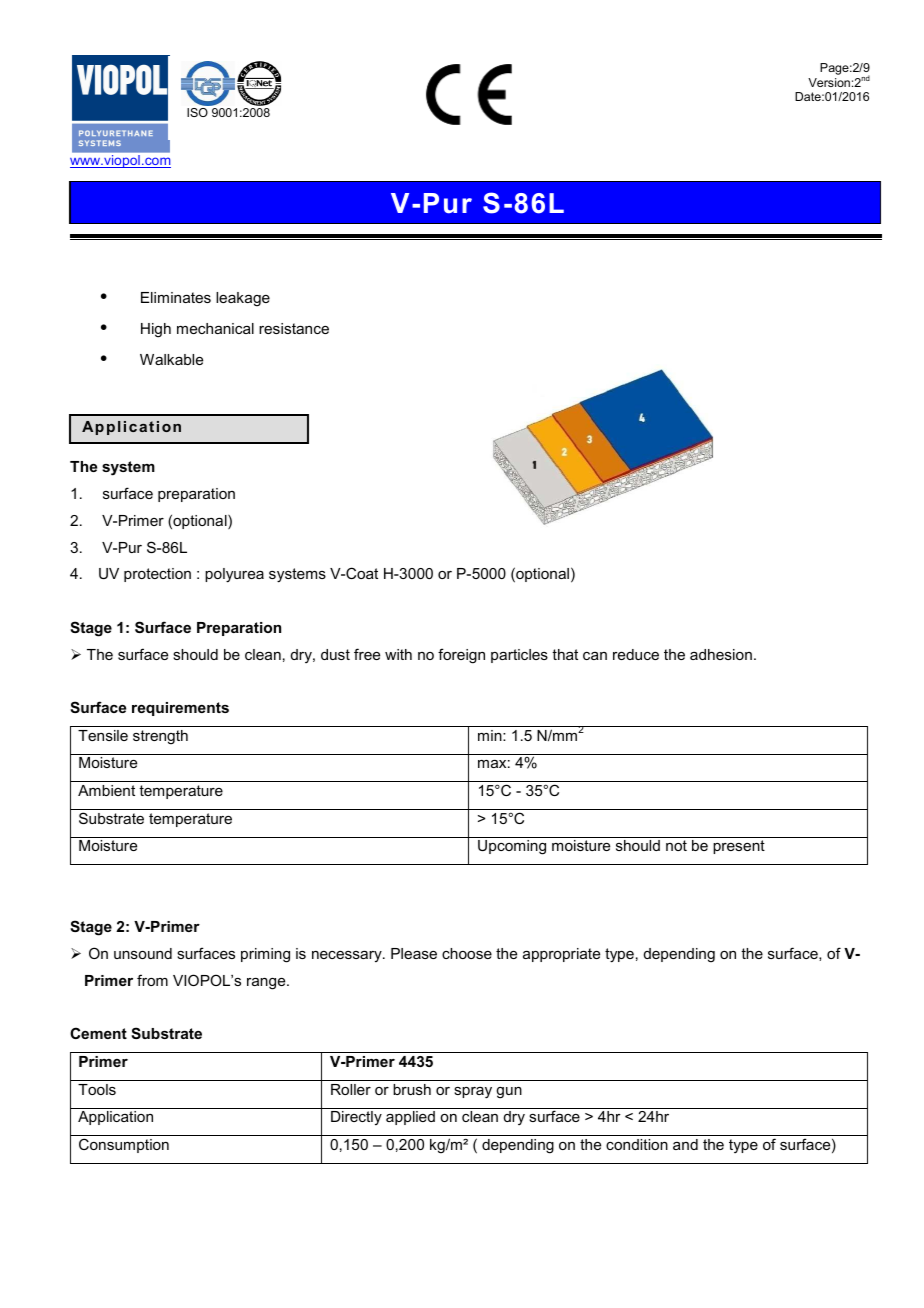  What do you see at coordinates (243, 299) in the page?
I see `leakage` at bounding box center [243, 299].
